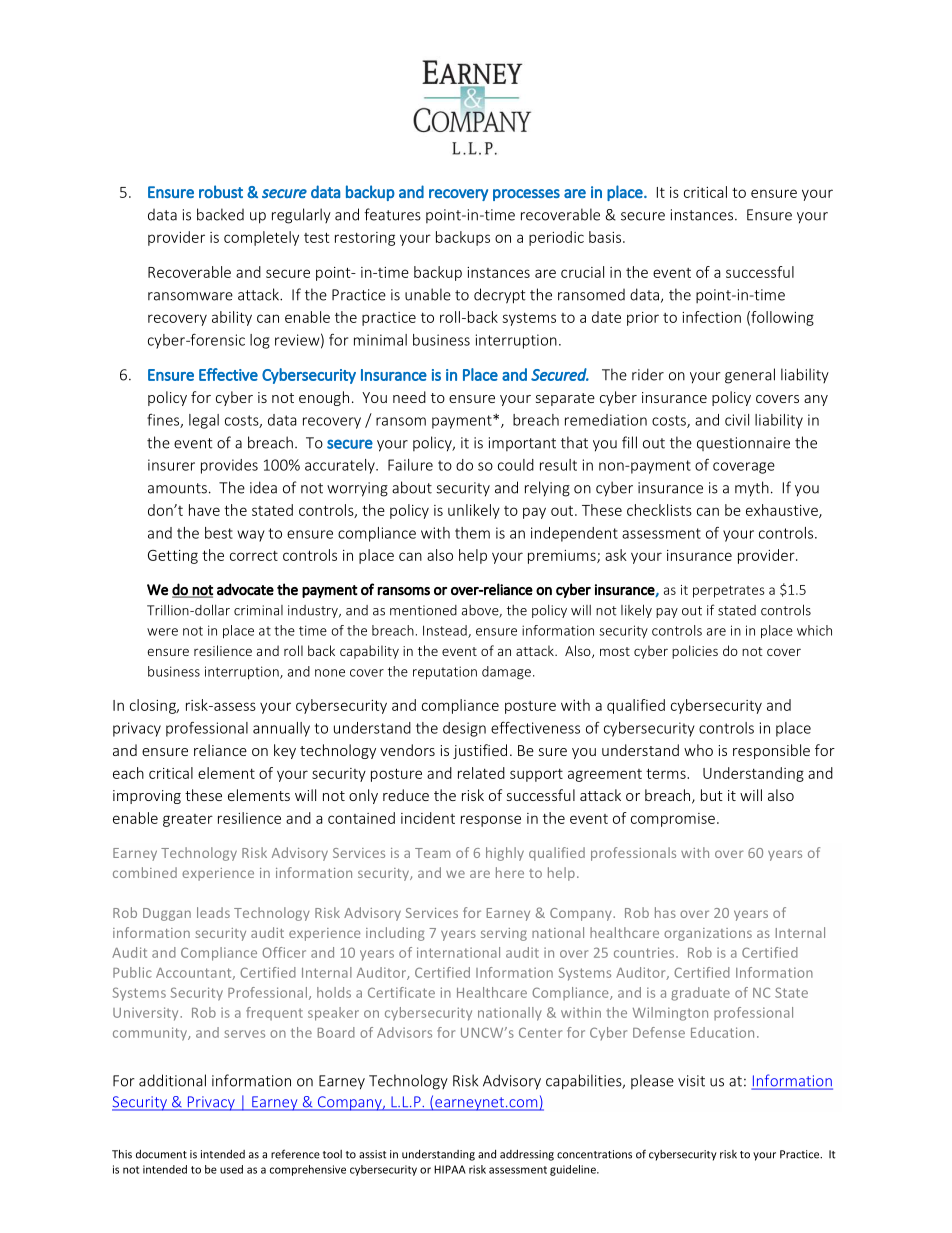 The width and height of the image is (952, 1233). What do you see at coordinates (504, 934) in the image?
I see `serving` at bounding box center [504, 934].
